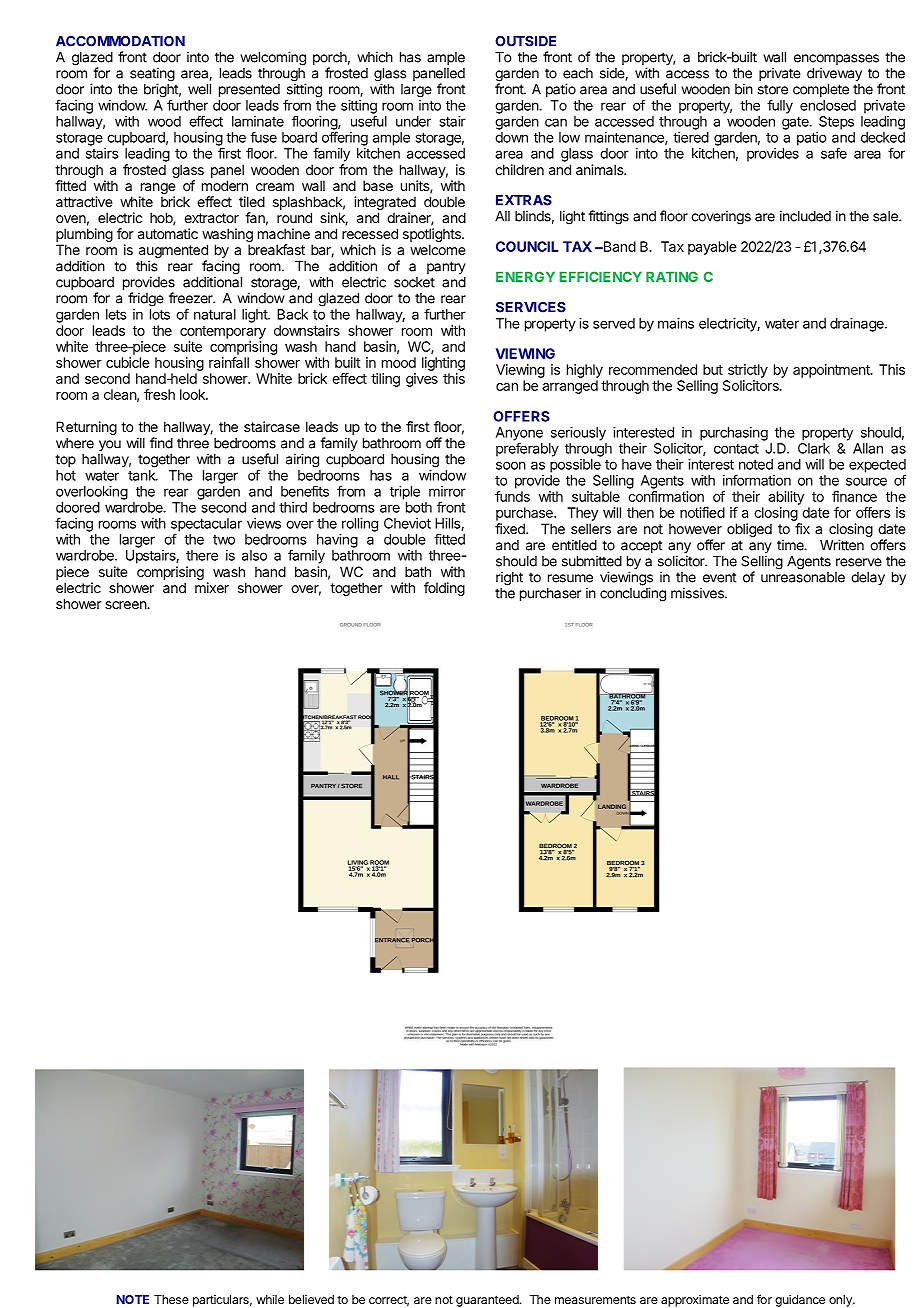  Describe the element at coordinates (488, 1301) in the screenshot. I see `guaranteed` at that location.
